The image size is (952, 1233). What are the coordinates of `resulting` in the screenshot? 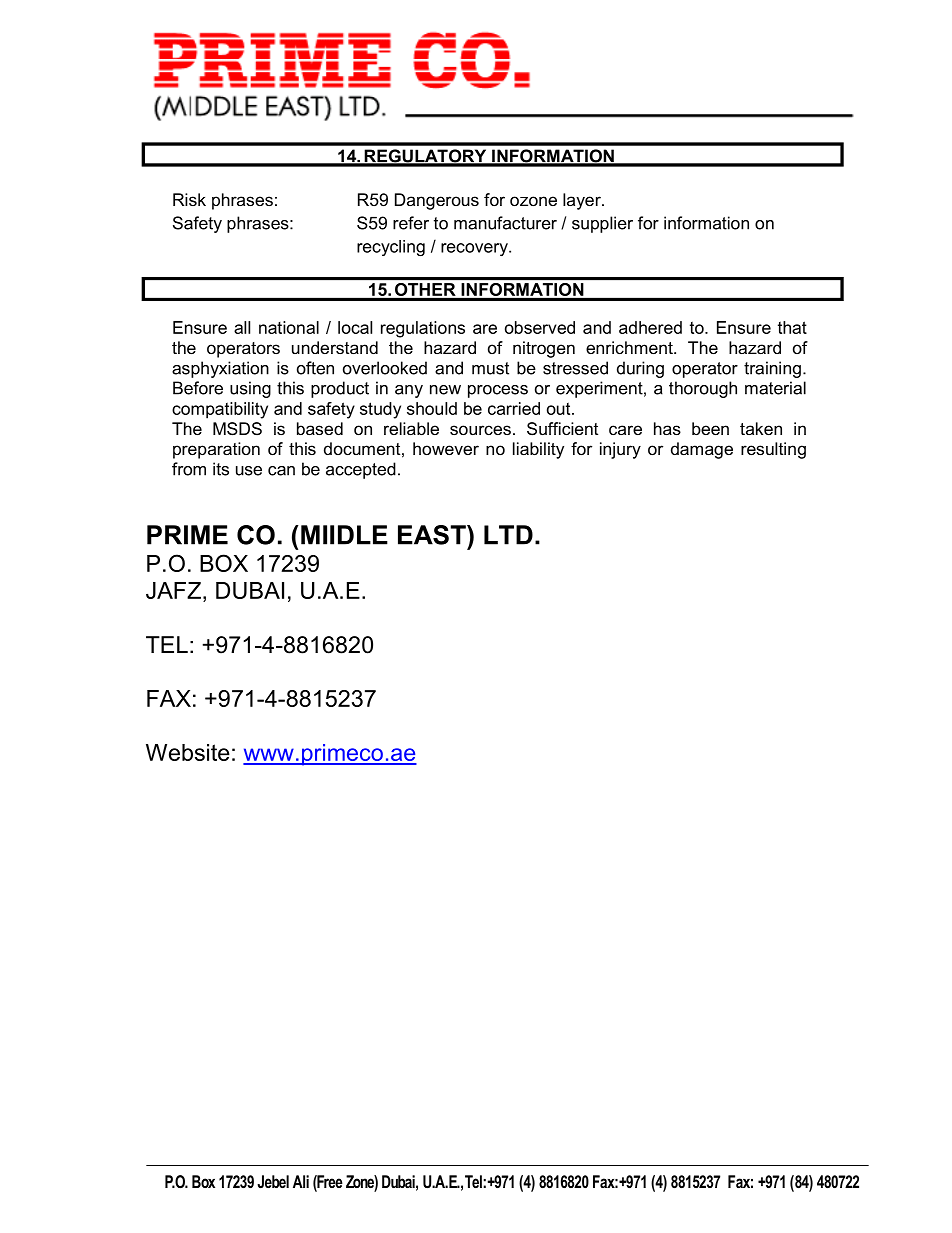 It's located at (773, 450).
